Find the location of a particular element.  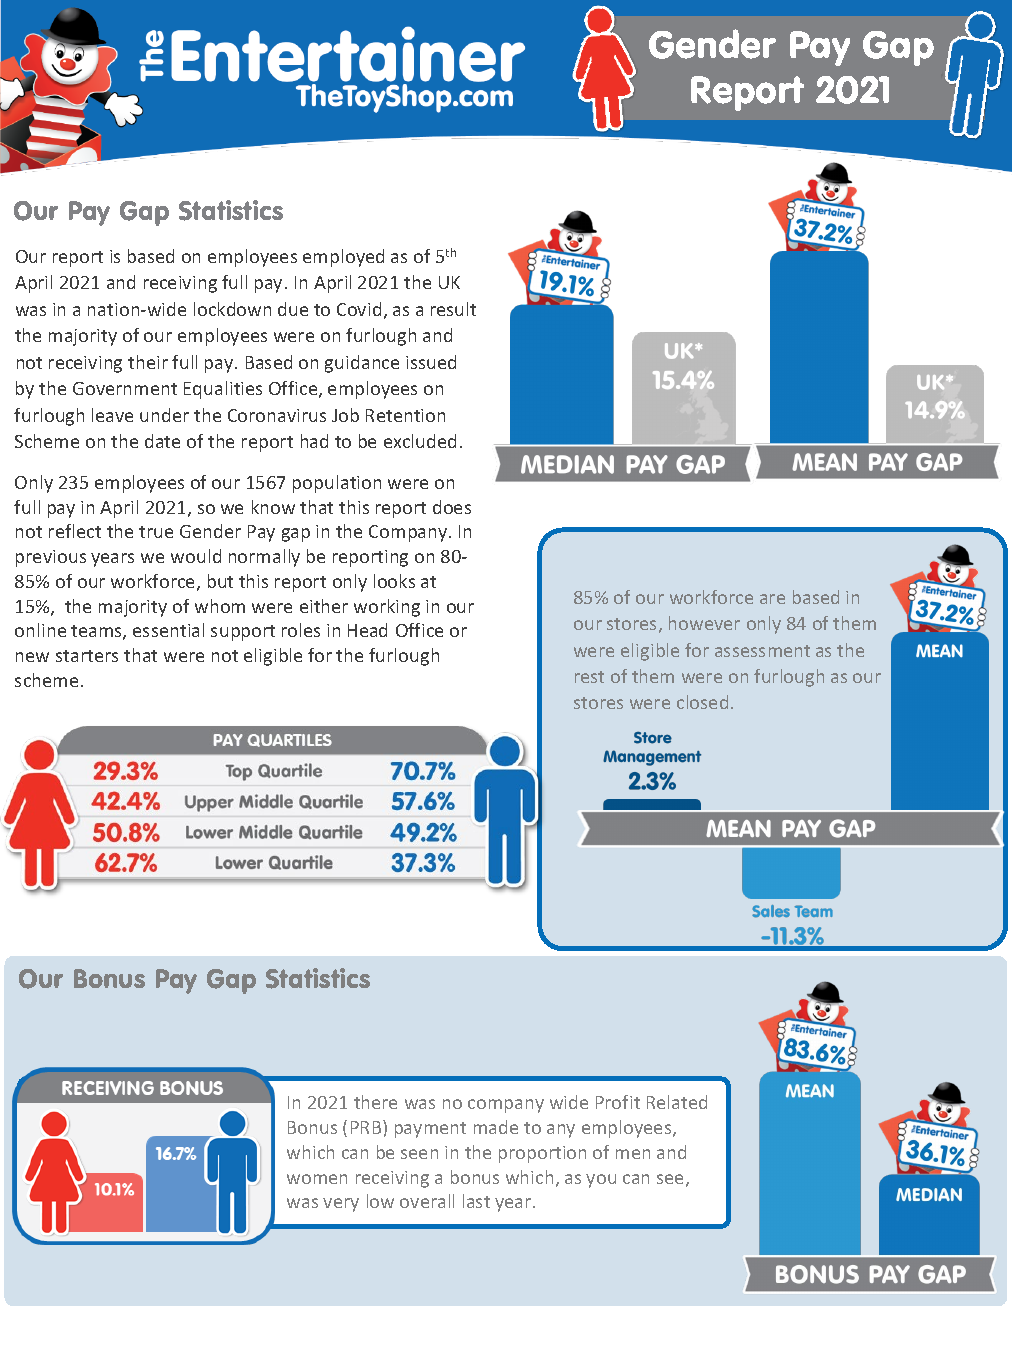

closed is located at coordinates (702, 702).
